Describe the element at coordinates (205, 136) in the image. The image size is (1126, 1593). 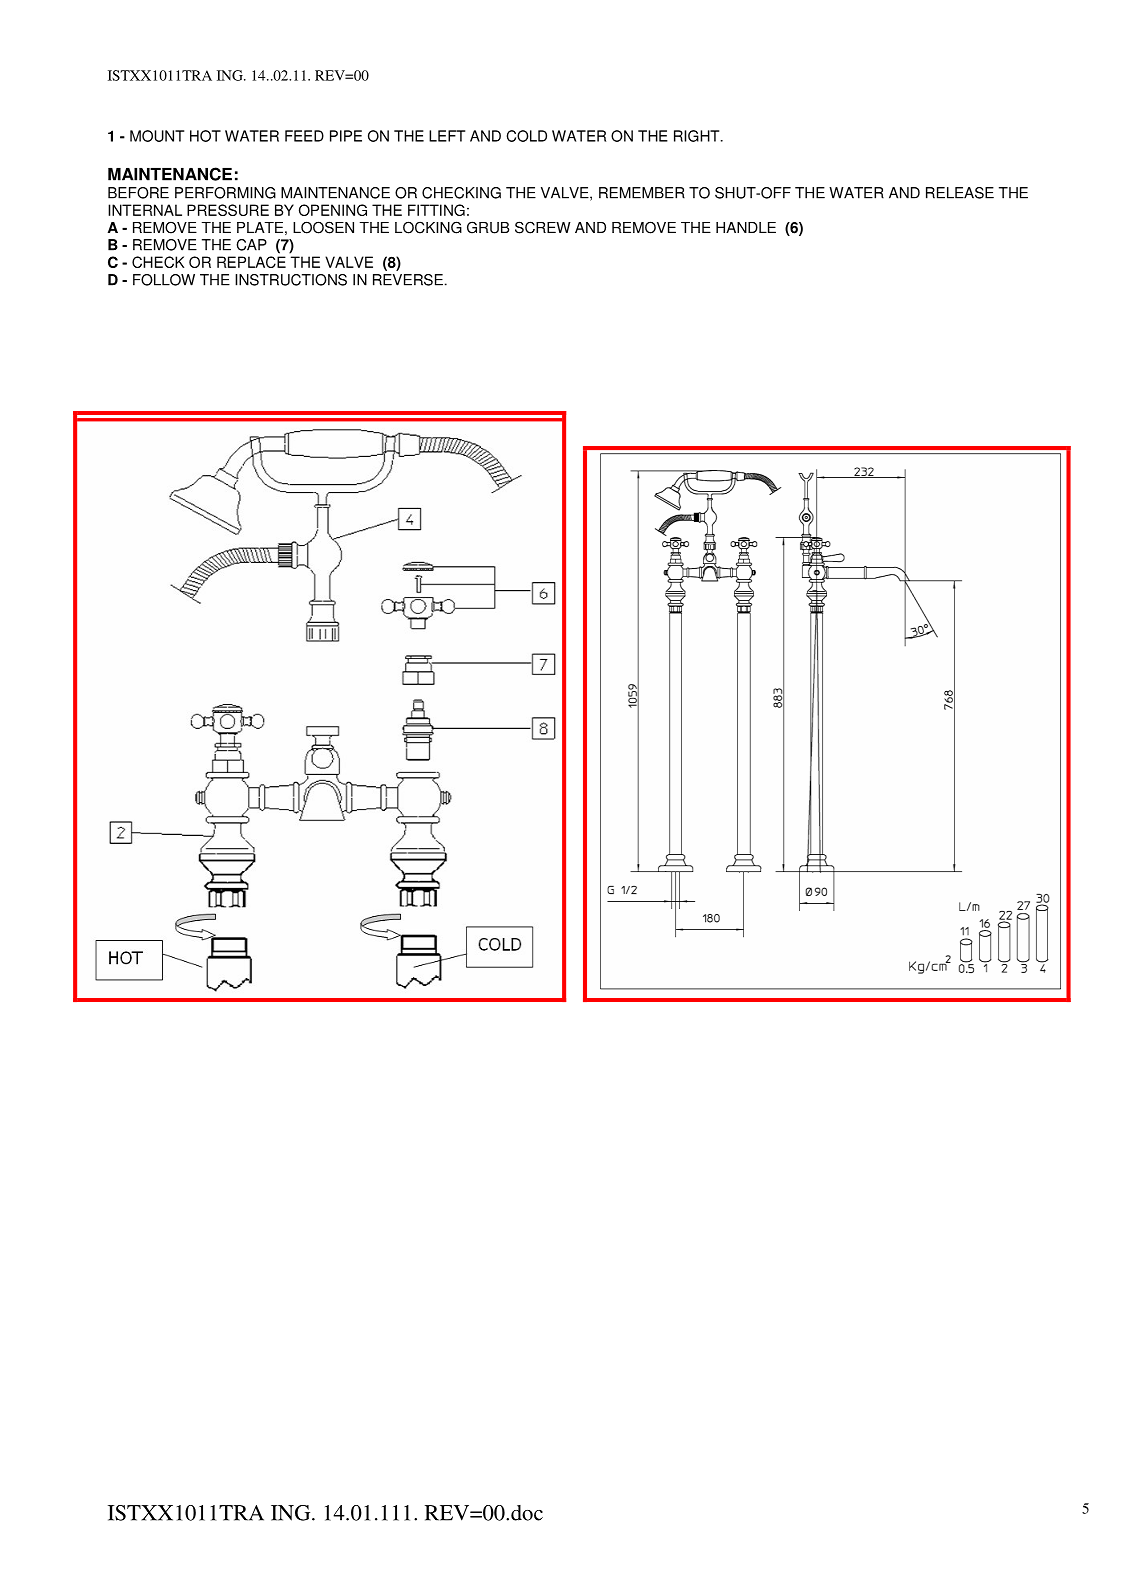
I see `HOT` at that location.
